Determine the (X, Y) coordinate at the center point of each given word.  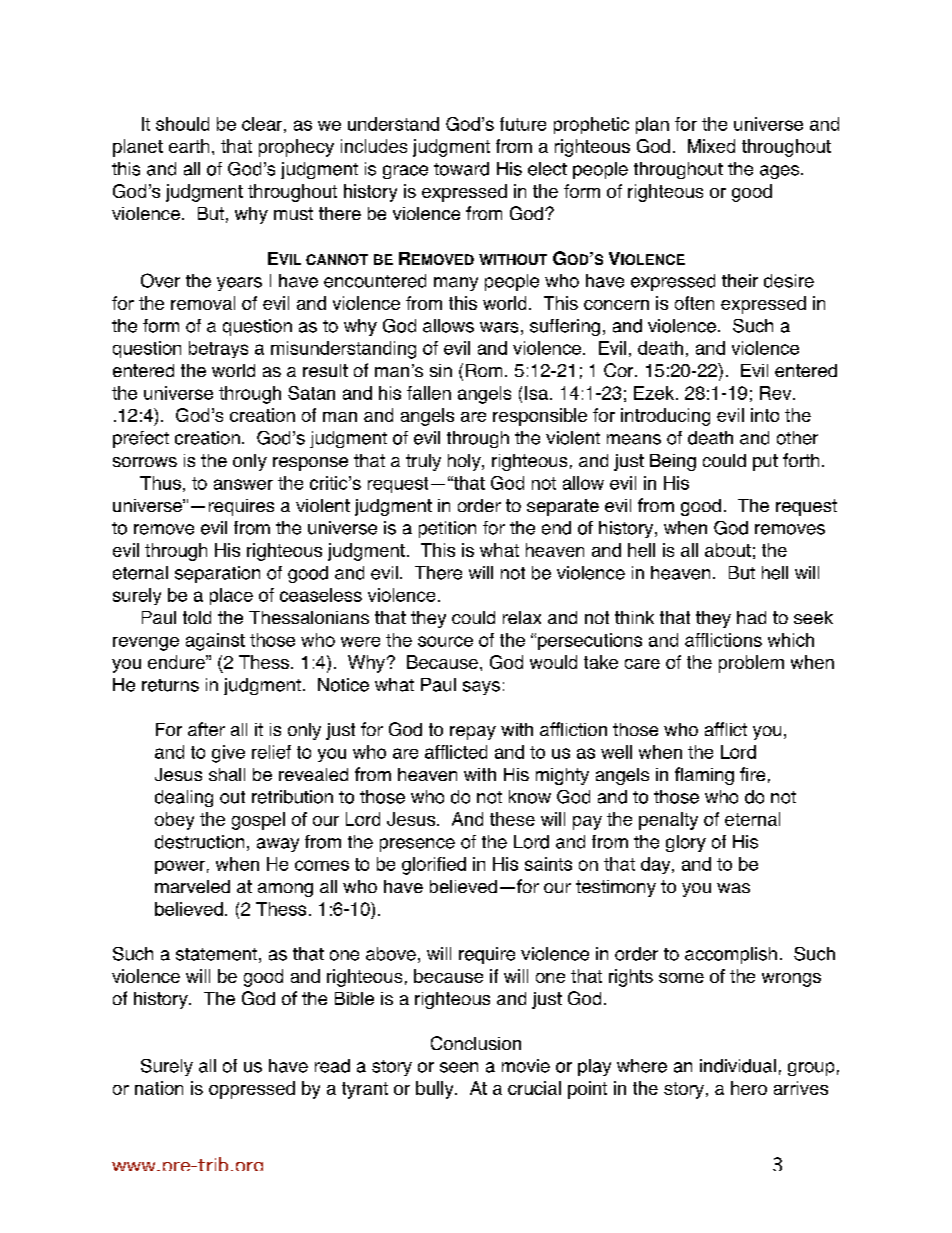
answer (243, 484)
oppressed (252, 1090)
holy (465, 462)
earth (189, 146)
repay (473, 733)
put (765, 462)
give (228, 754)
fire (752, 774)
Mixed (711, 146)
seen (459, 1067)
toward (461, 169)
